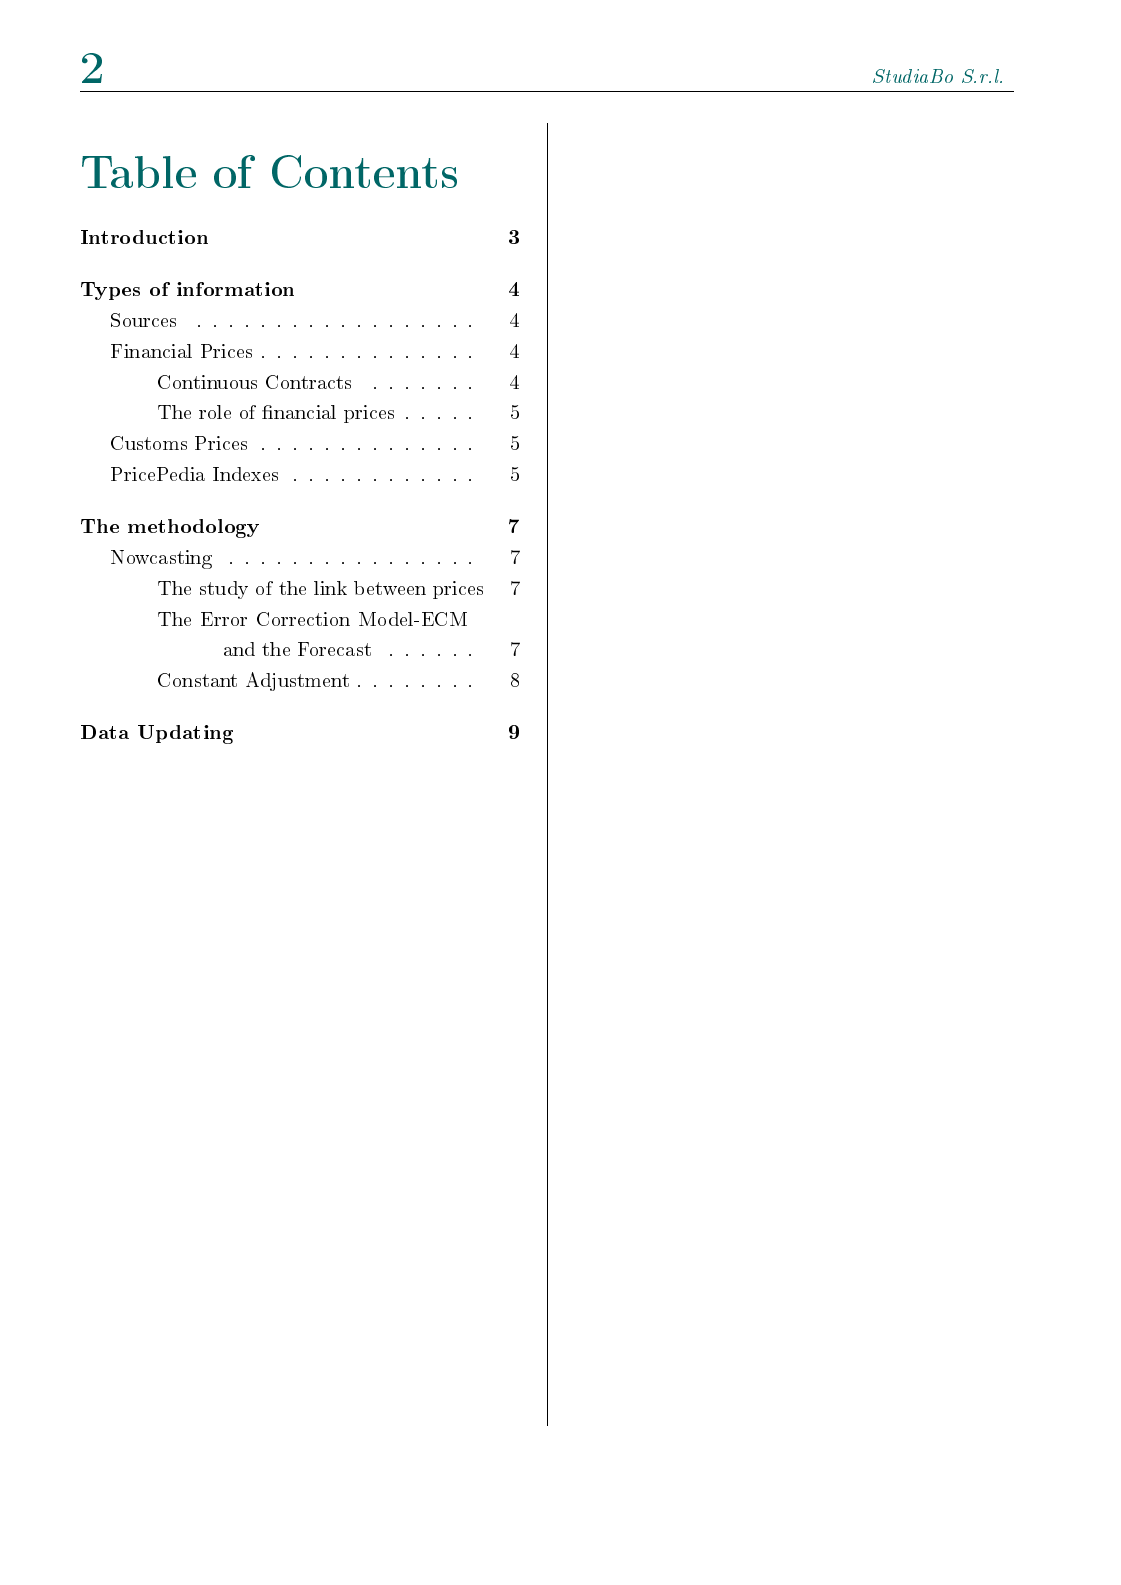 This image has height=1585, width=1121. I want to click on information, so click(235, 289).
